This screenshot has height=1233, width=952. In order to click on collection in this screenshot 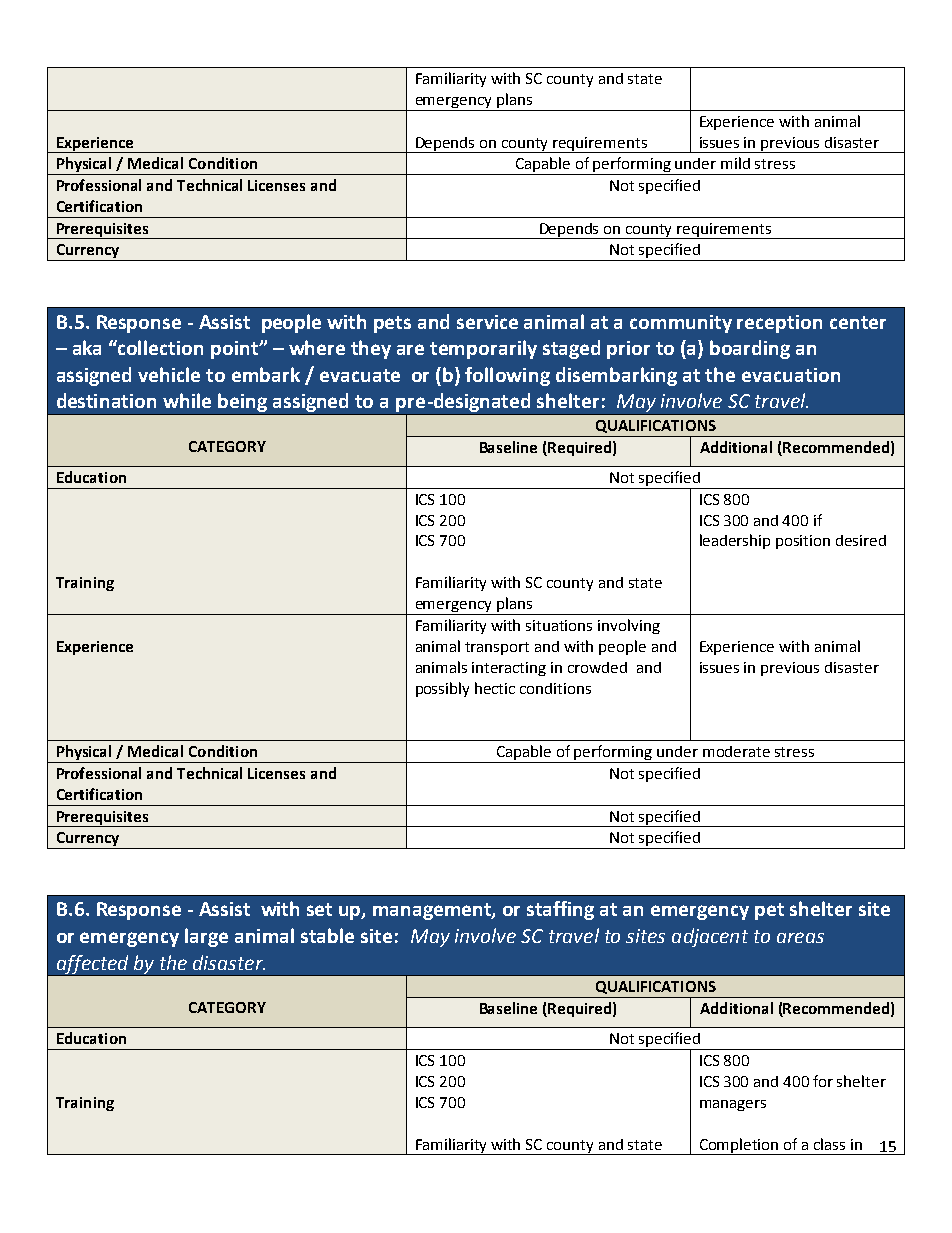, I will do `click(159, 347)`.
